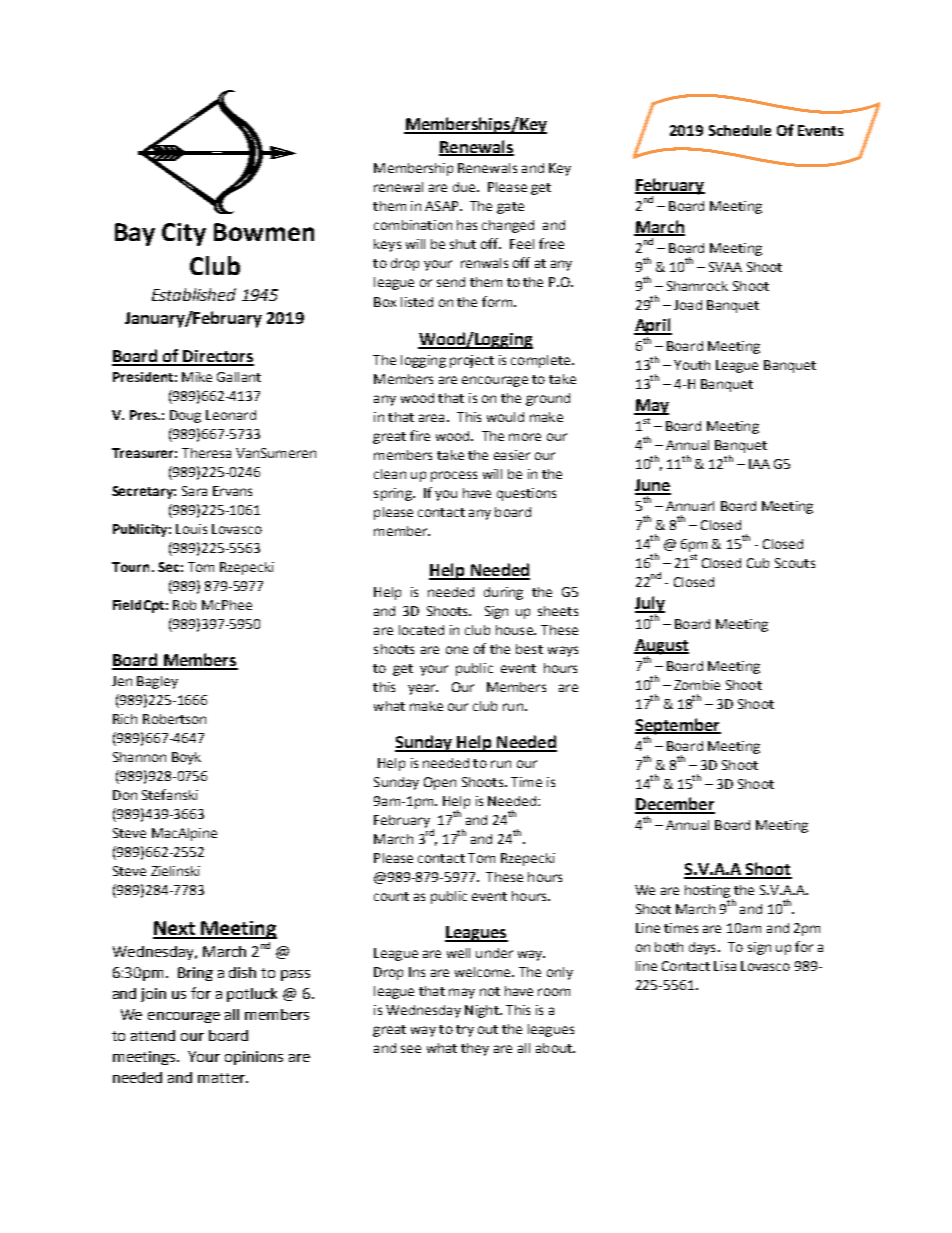 This screenshot has width=952, height=1233. What do you see at coordinates (174, 719) in the screenshot?
I see `Robertson` at bounding box center [174, 719].
